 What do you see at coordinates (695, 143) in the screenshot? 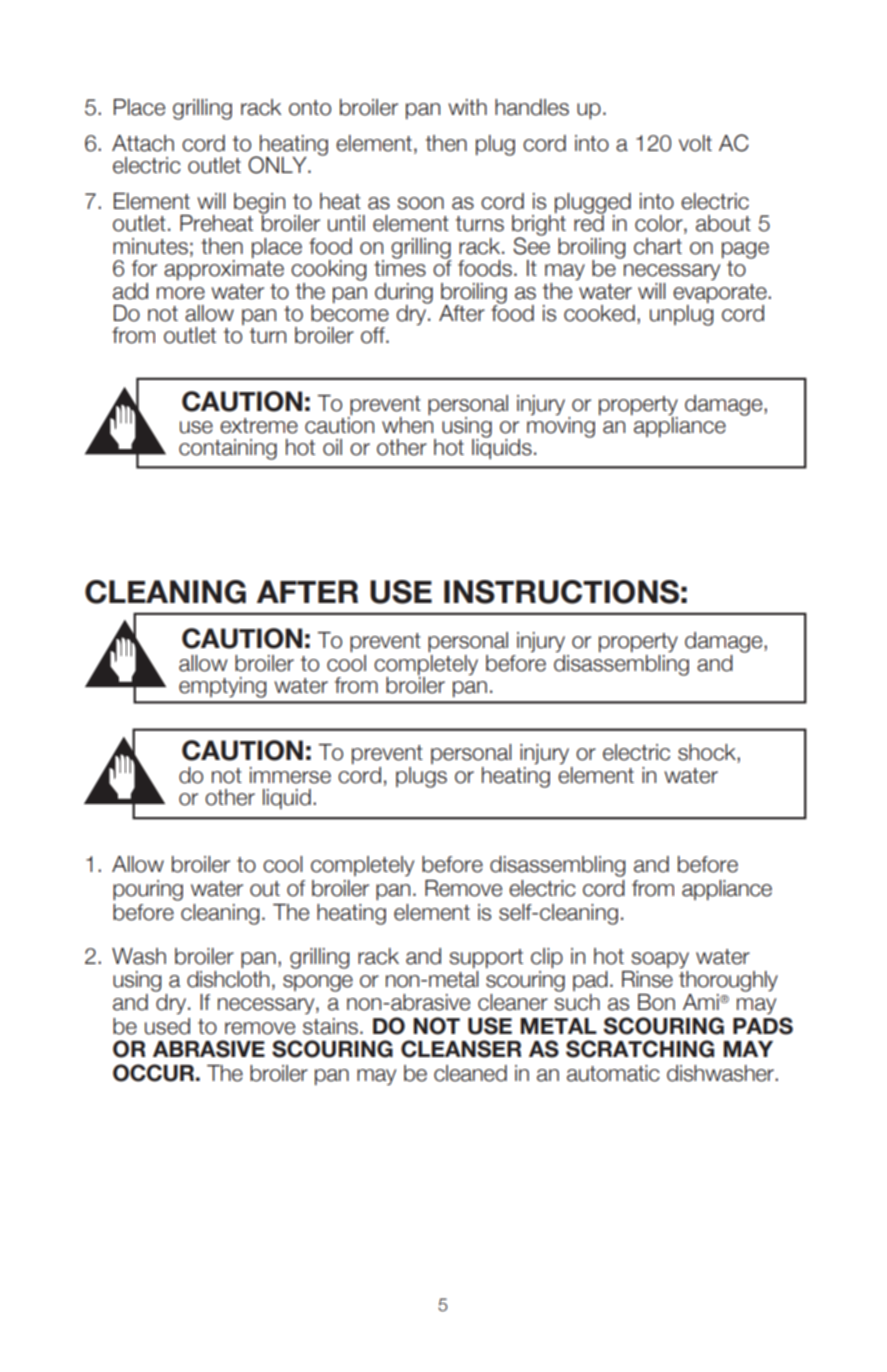
I see `volt` at bounding box center [695, 143].
